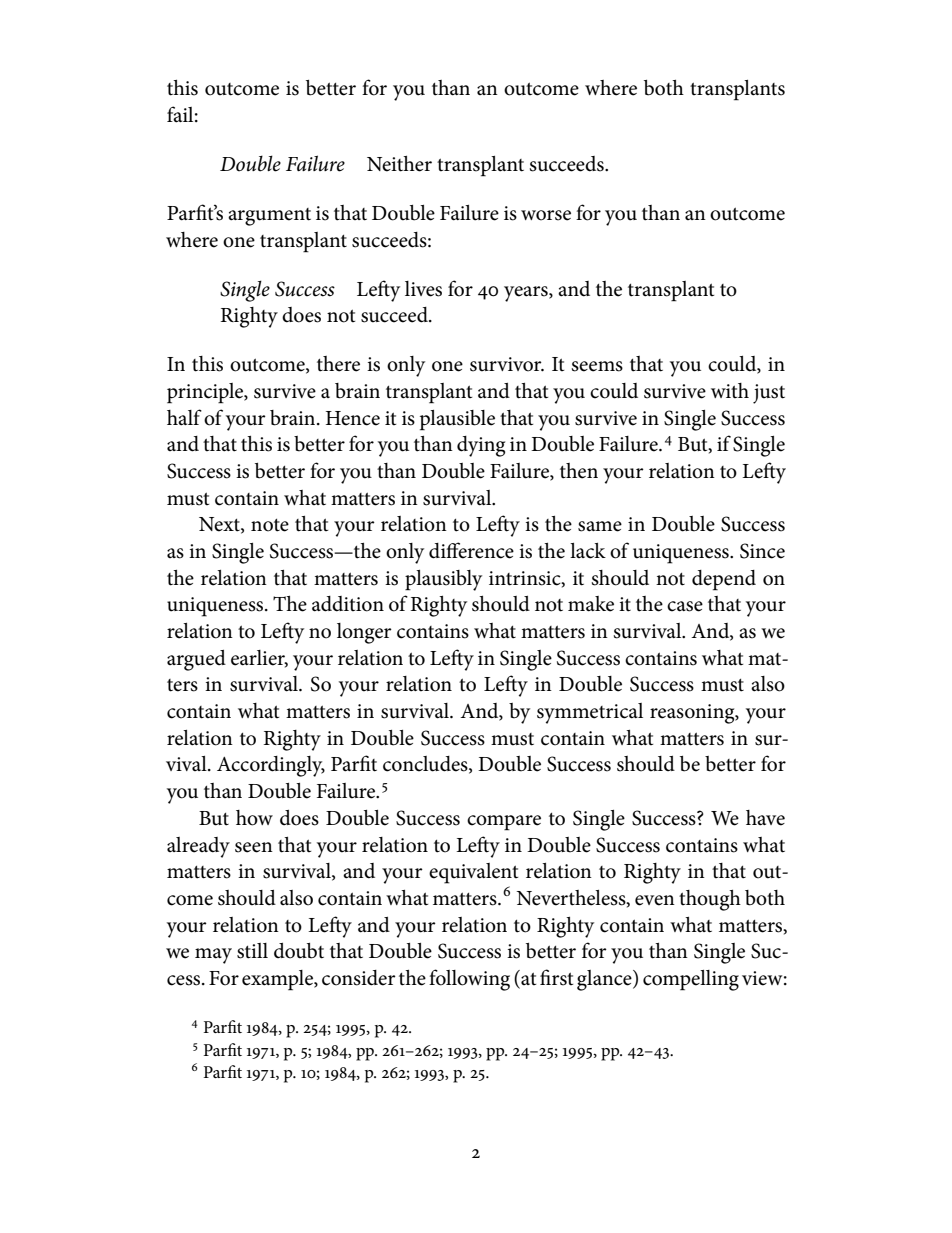 This image has width=952, height=1233. Describe the element at coordinates (597, 366) in the image. I see `seems` at that location.
